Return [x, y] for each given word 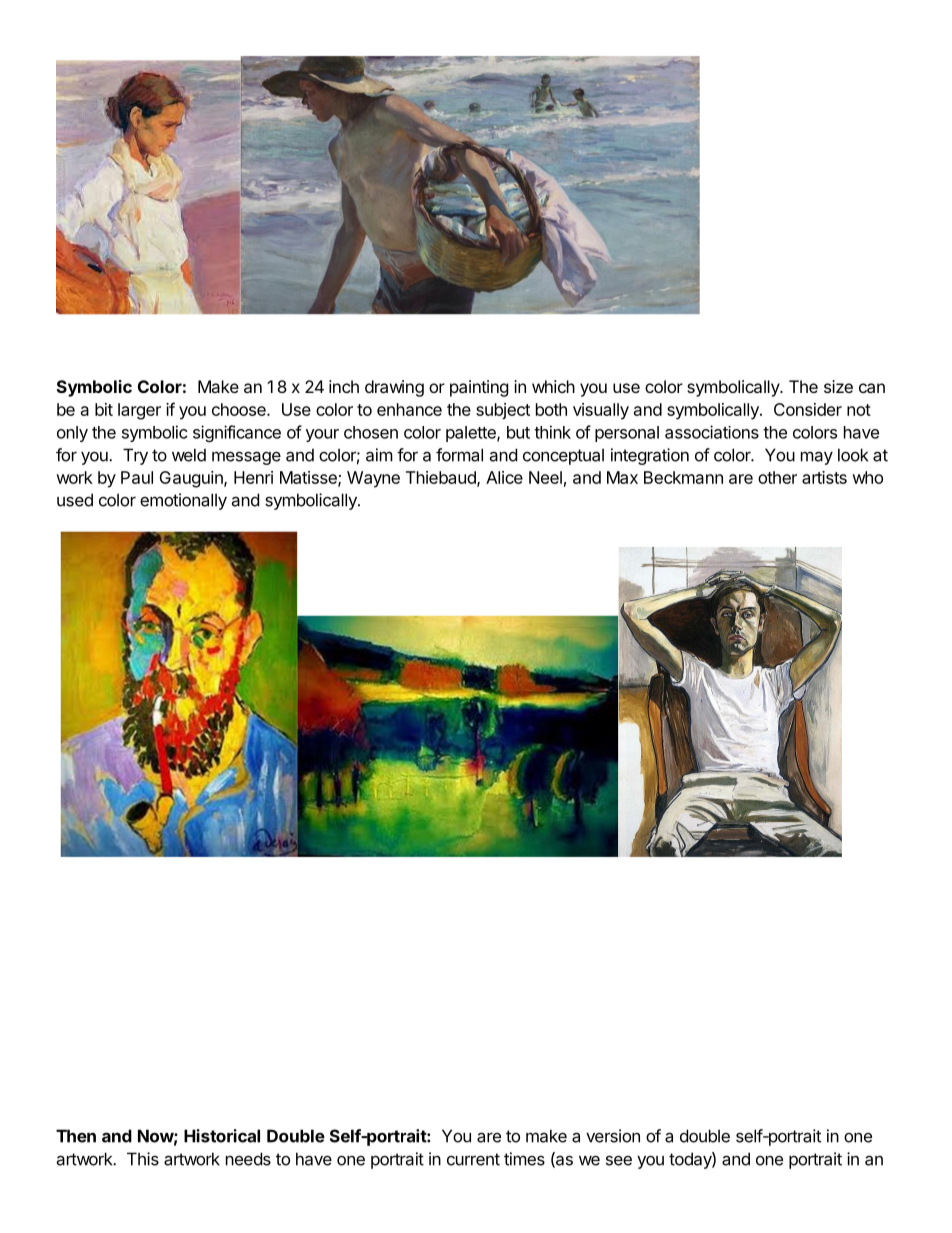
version [613, 1136]
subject [503, 411]
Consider [808, 409]
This [143, 1159]
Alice [504, 477]
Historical [222, 1136]
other [777, 477]
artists [824, 477]
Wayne [373, 479]
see [619, 1160]
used [75, 500]
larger [139, 411]
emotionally [183, 501]
